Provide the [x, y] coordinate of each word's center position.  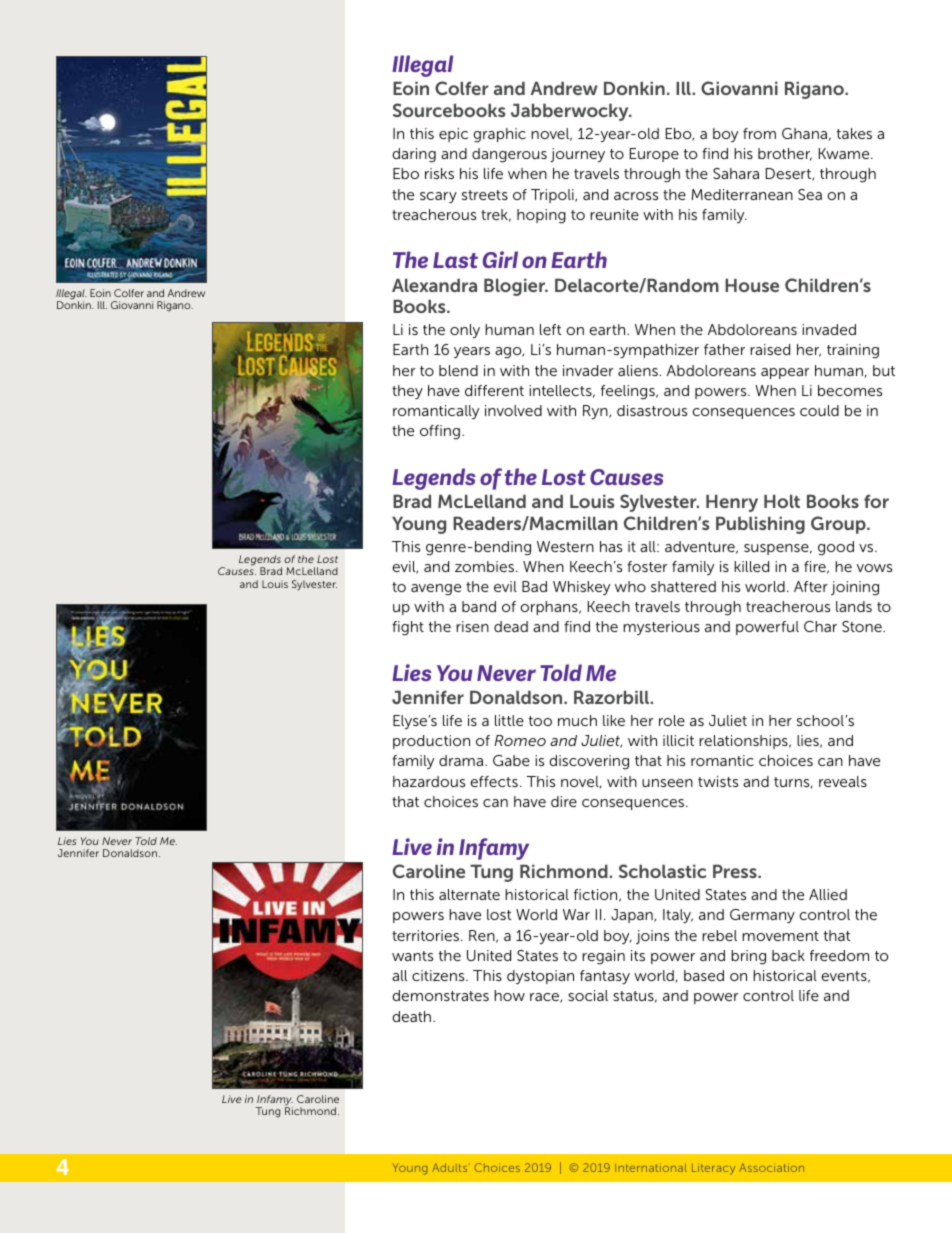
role [672, 720]
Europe [654, 155]
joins [652, 937]
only [465, 331]
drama [461, 760]
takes [854, 133]
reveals [843, 781]
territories [425, 935]
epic [453, 135]
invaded [829, 329]
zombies [484, 566]
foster [647, 566]
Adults [451, 1167]
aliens [638, 370]
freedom [839, 955]
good [836, 548]
